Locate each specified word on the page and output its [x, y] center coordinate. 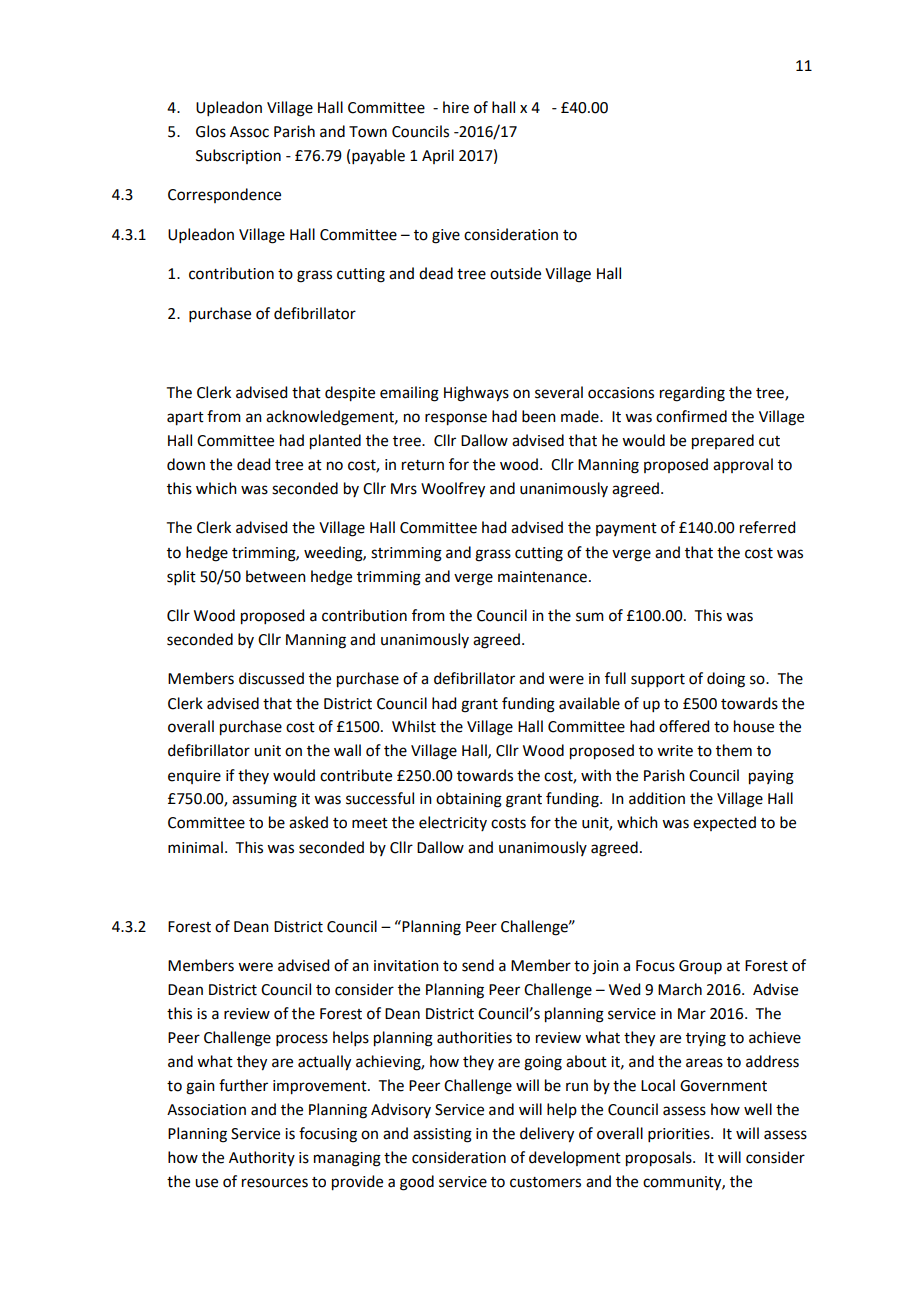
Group [700, 967]
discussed [271, 678]
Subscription [238, 156]
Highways [476, 394]
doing [726, 680]
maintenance [542, 577]
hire [456, 107]
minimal [195, 847]
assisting [442, 1135]
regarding [692, 394]
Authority [262, 1158]
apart [185, 419]
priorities [680, 1135]
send [478, 965]
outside [515, 273]
